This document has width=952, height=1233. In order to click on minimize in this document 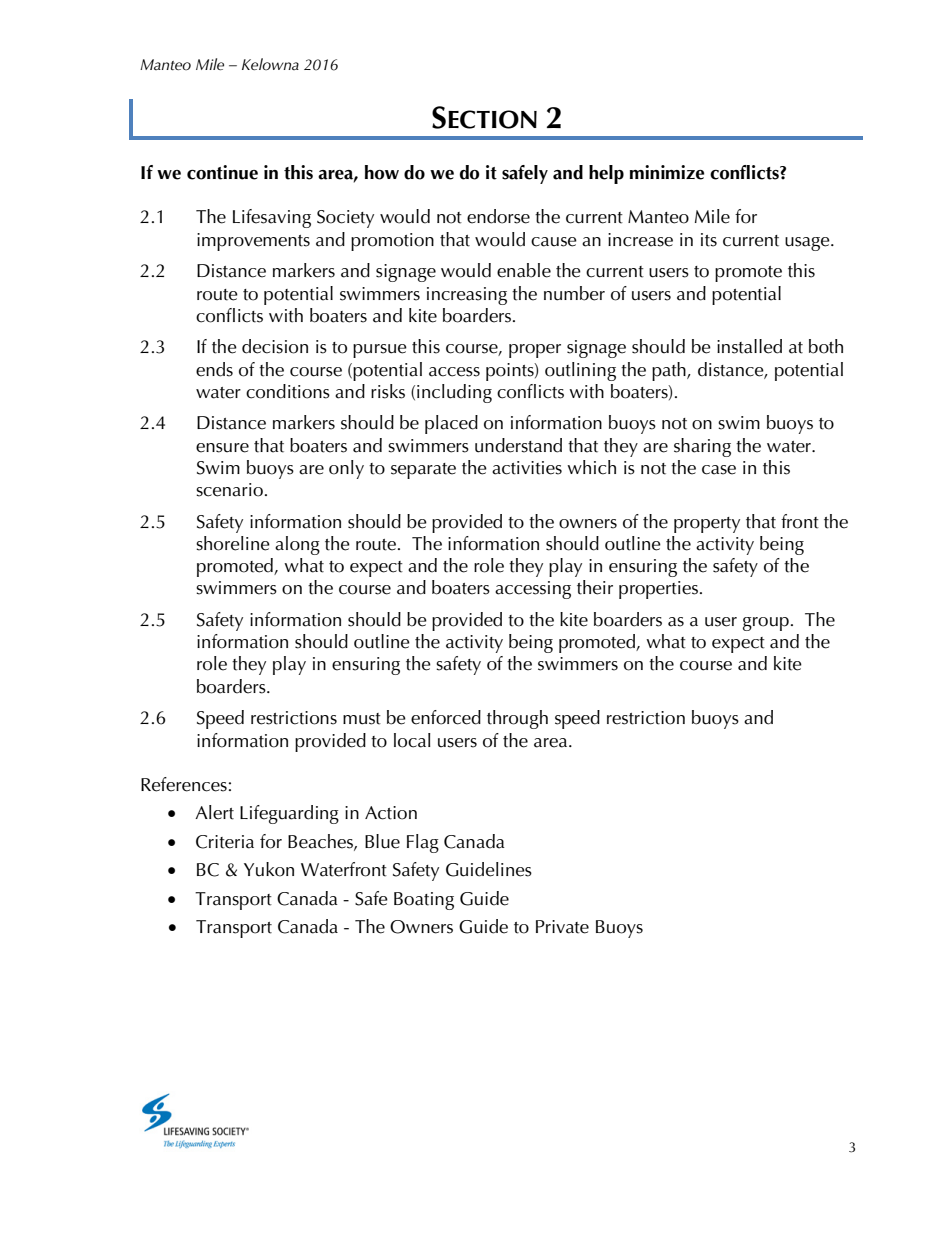, I will do `click(667, 172)`.
